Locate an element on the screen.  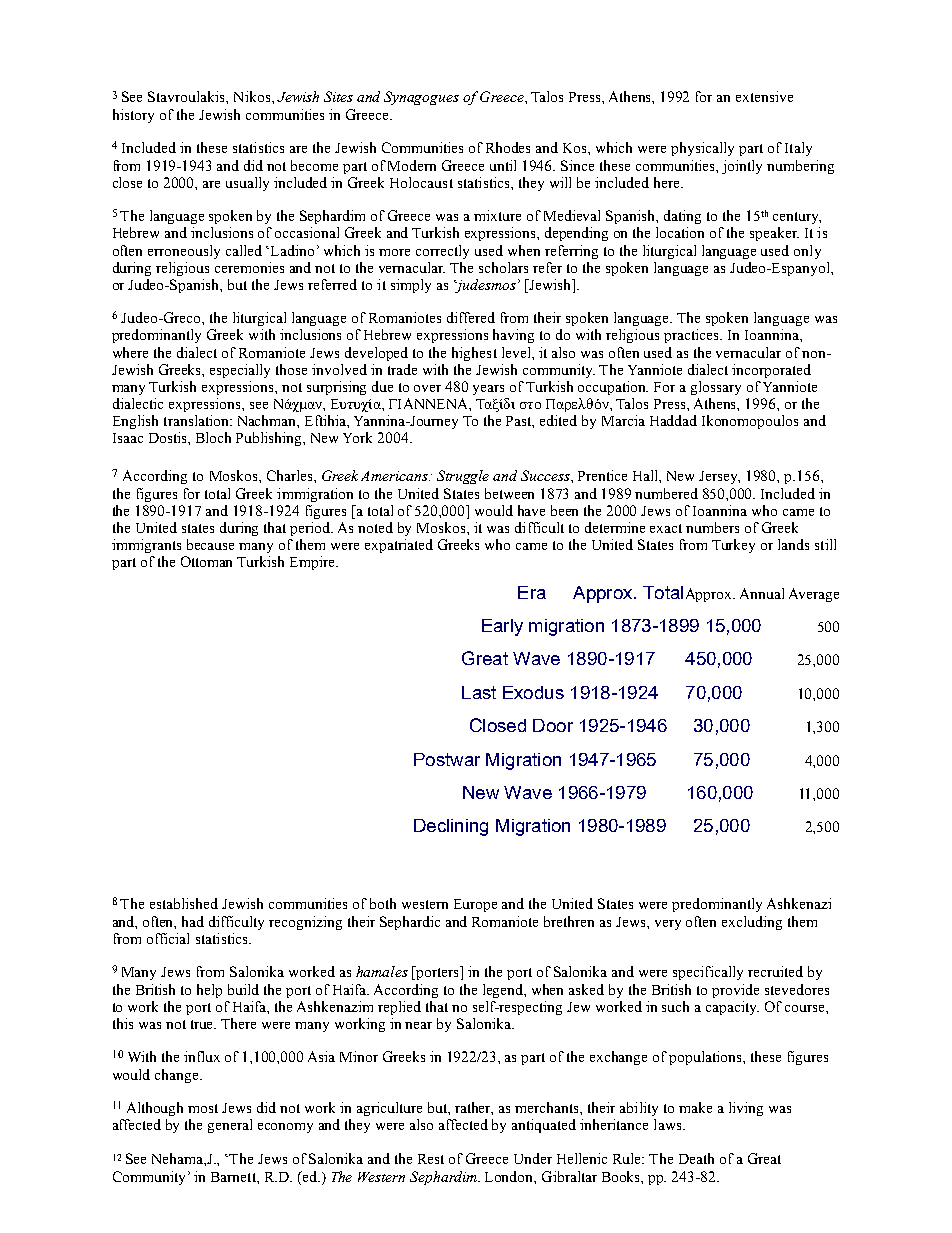
Early is located at coordinates (502, 627).
